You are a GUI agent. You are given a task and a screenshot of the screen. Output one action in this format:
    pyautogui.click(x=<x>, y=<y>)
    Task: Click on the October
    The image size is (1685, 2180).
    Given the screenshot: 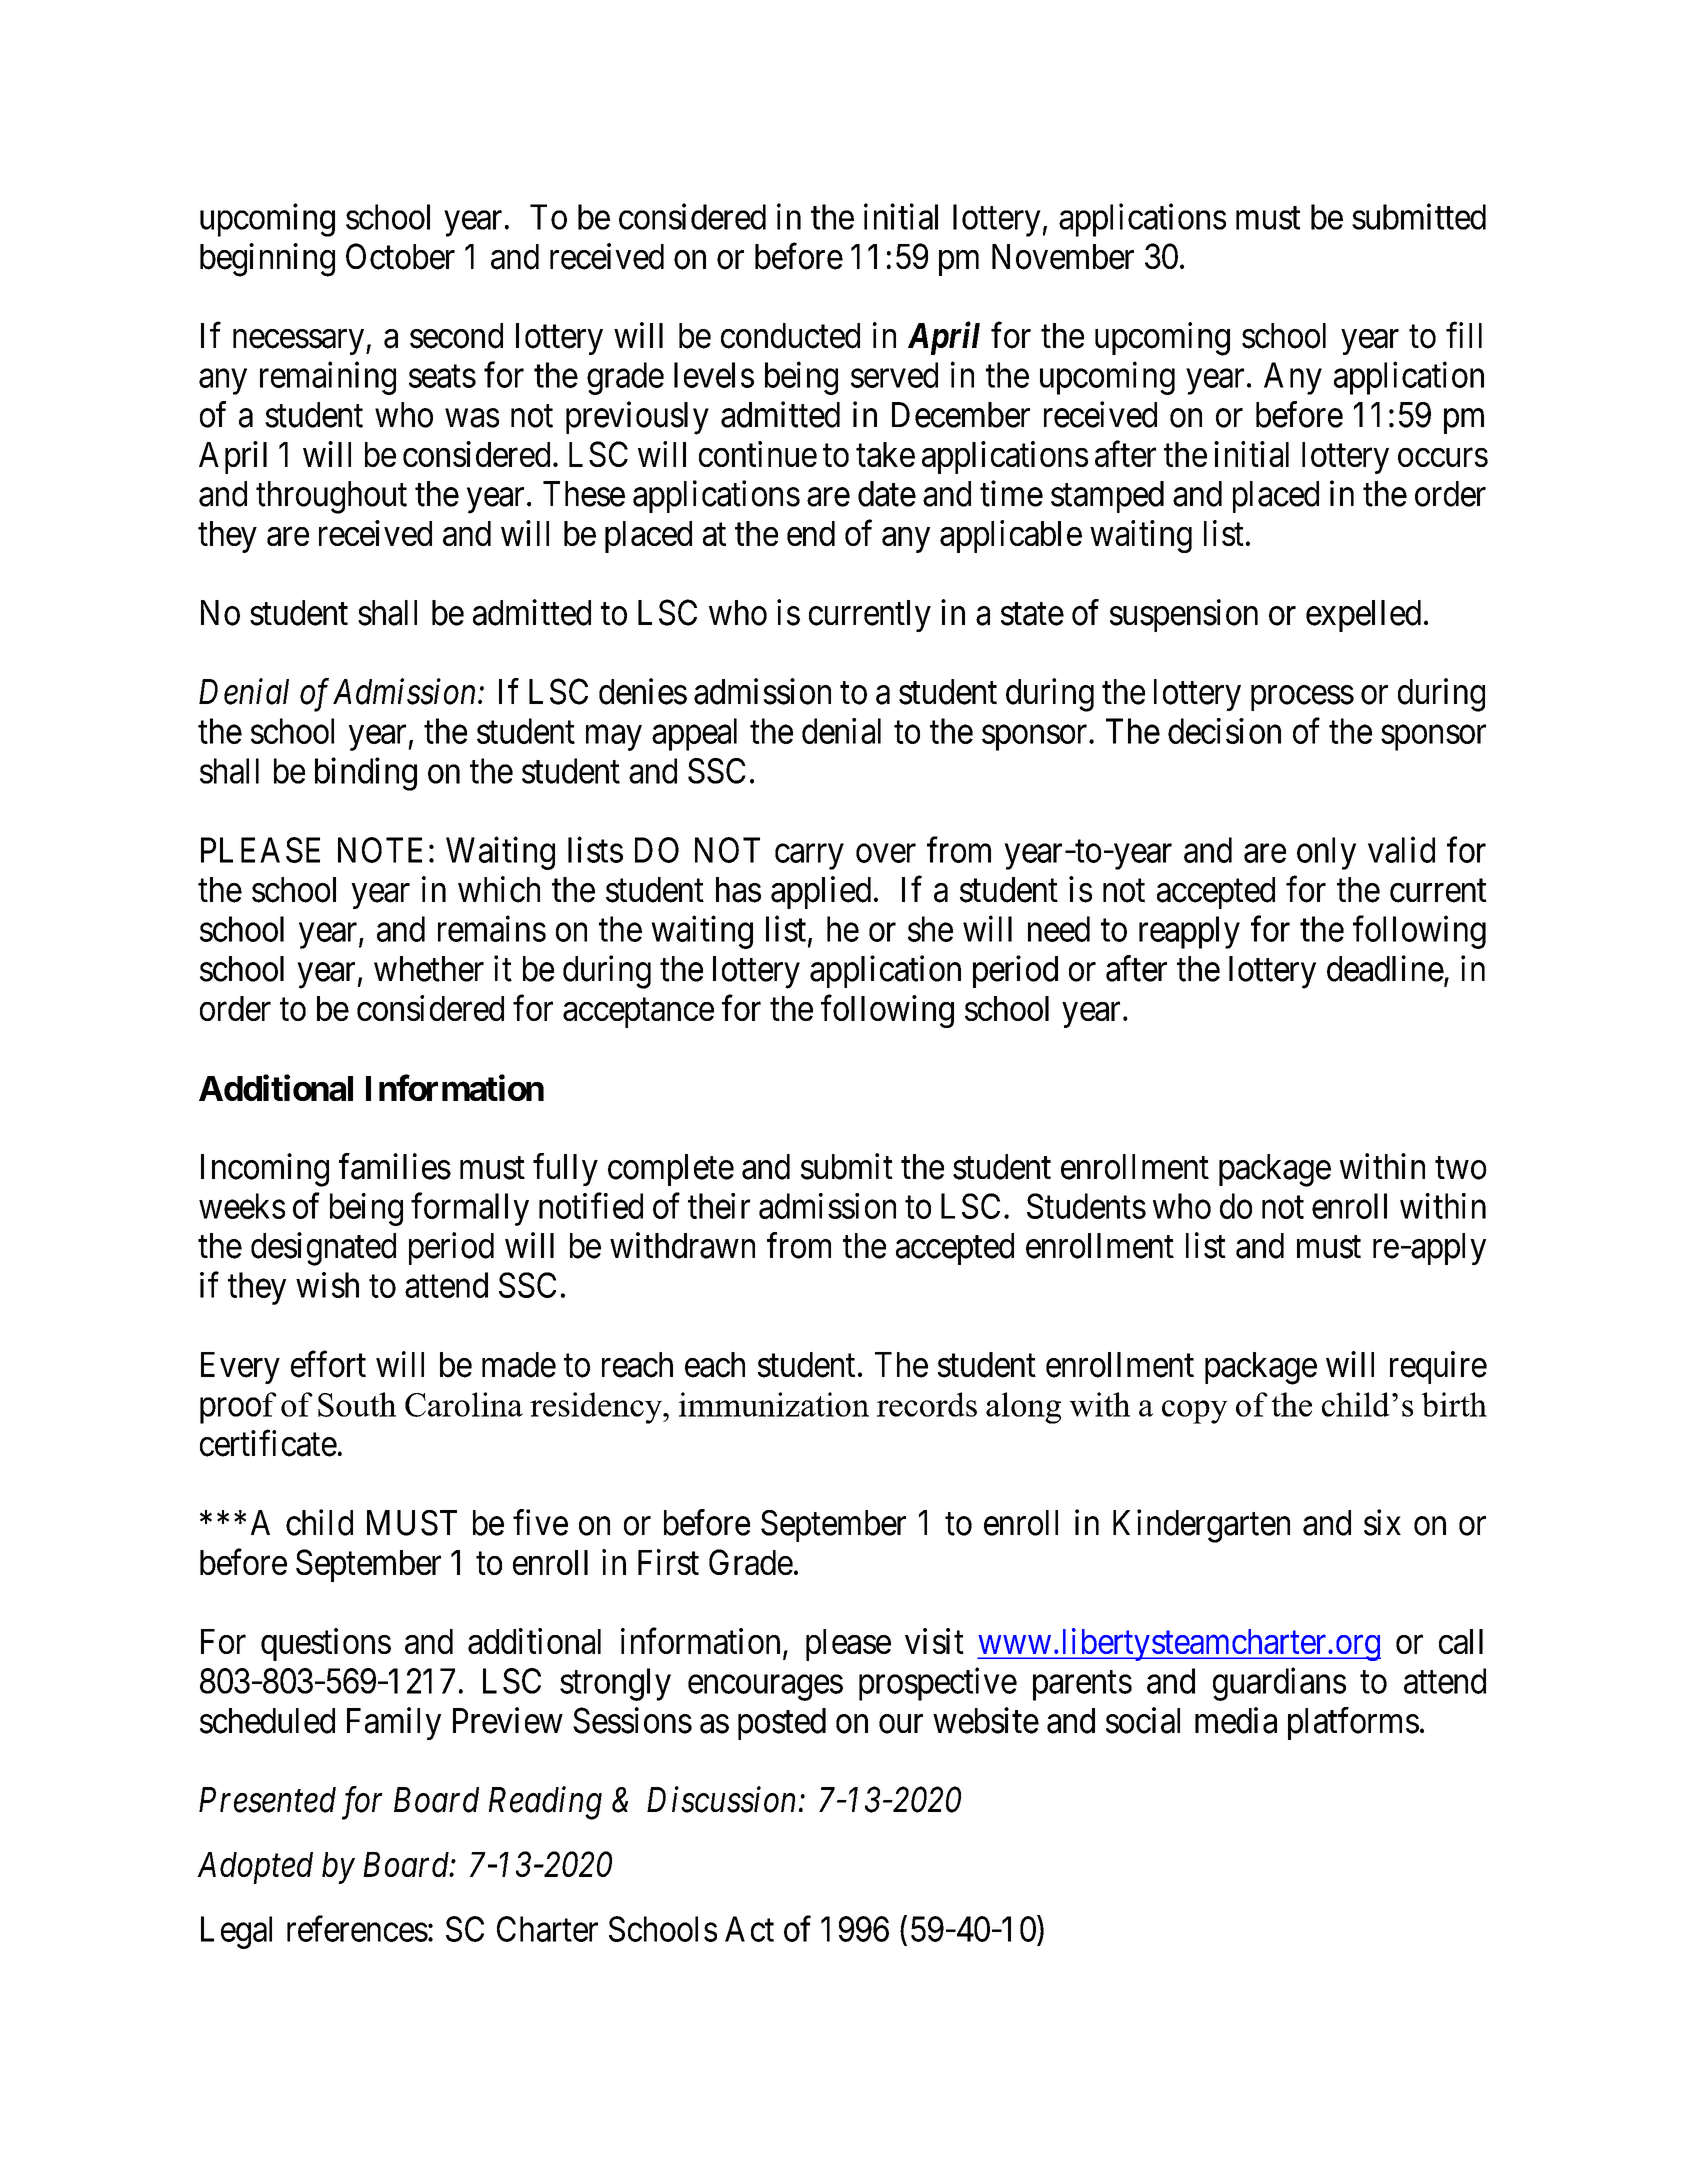 What is the action you would take?
    pyautogui.click(x=400, y=256)
